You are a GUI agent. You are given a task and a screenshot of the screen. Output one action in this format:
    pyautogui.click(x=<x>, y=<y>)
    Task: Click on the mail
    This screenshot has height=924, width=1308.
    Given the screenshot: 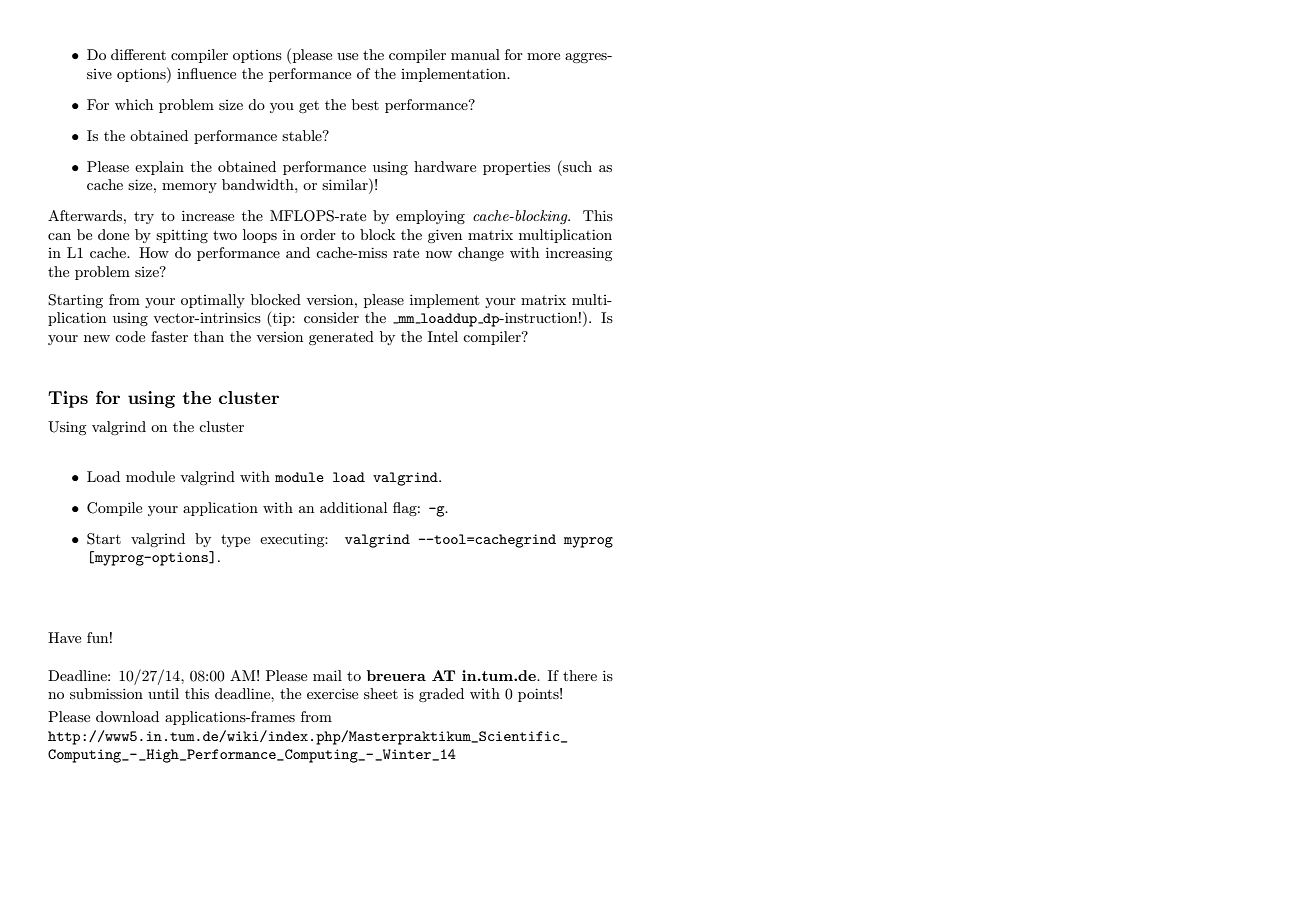 What is the action you would take?
    pyautogui.click(x=327, y=675)
